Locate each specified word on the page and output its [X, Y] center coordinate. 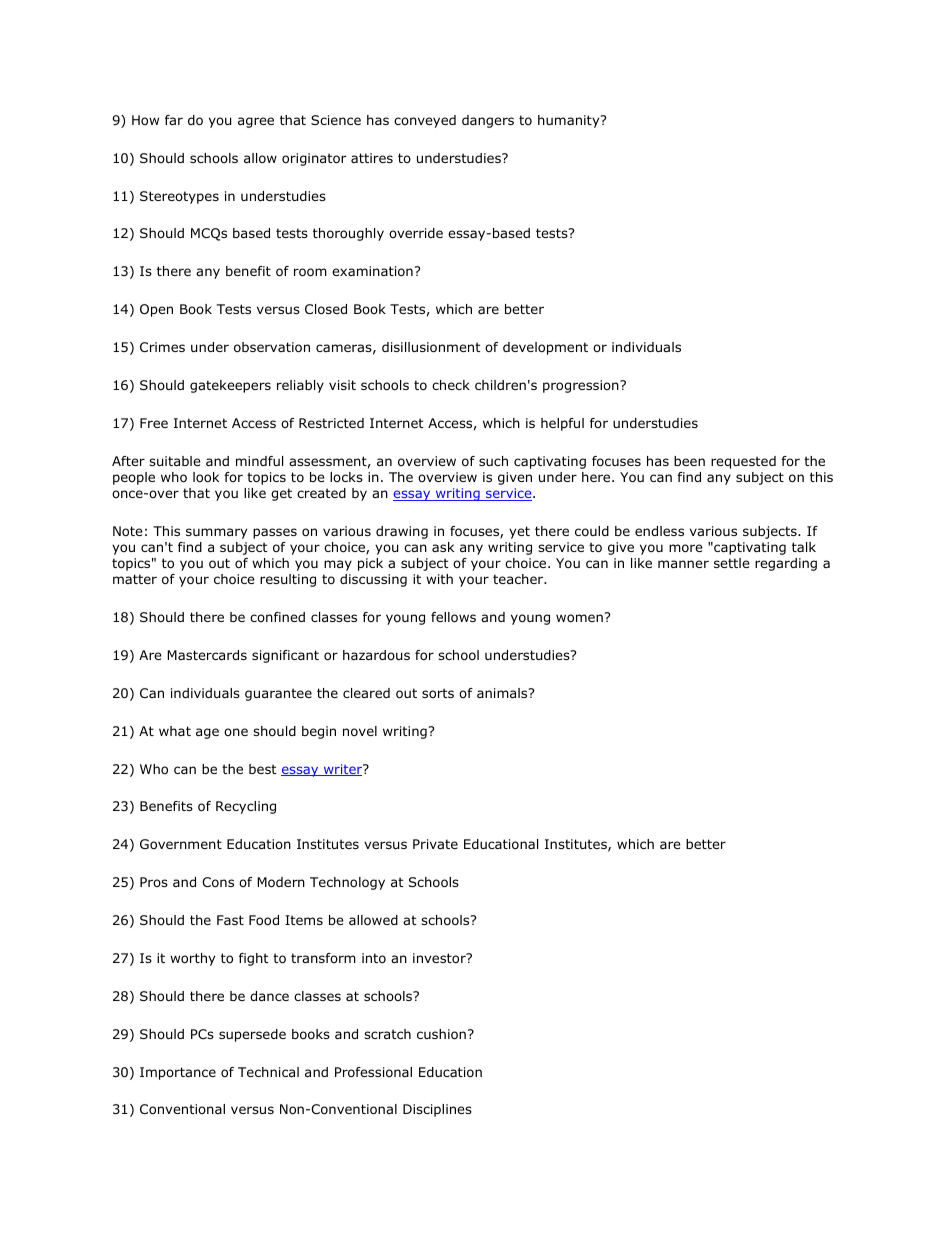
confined [277, 617]
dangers [488, 121]
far [174, 120]
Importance [178, 1073]
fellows [453, 617]
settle [732, 563]
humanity [570, 121]
